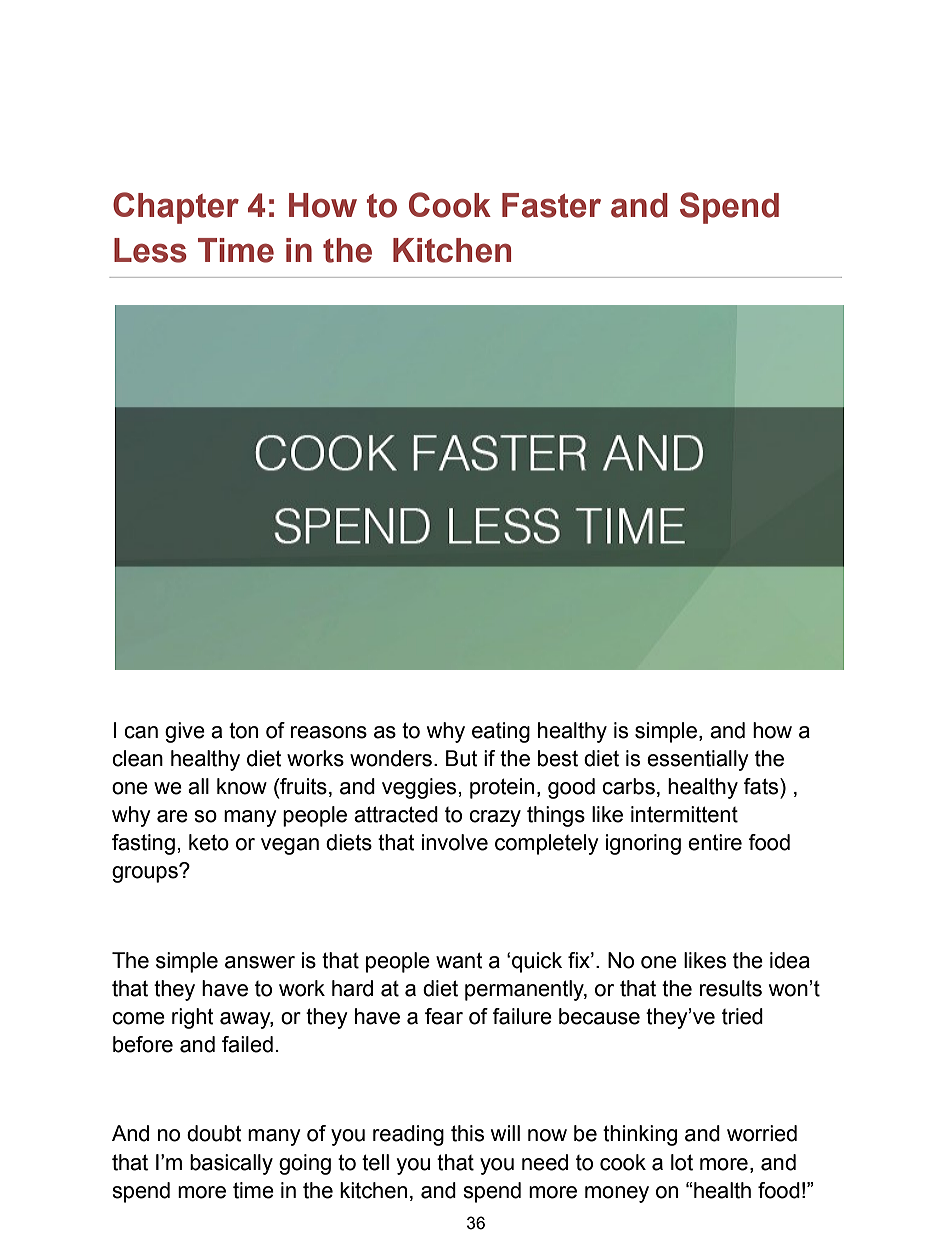 This screenshot has height=1233, width=952. What do you see at coordinates (501, 732) in the screenshot?
I see `eating` at bounding box center [501, 732].
